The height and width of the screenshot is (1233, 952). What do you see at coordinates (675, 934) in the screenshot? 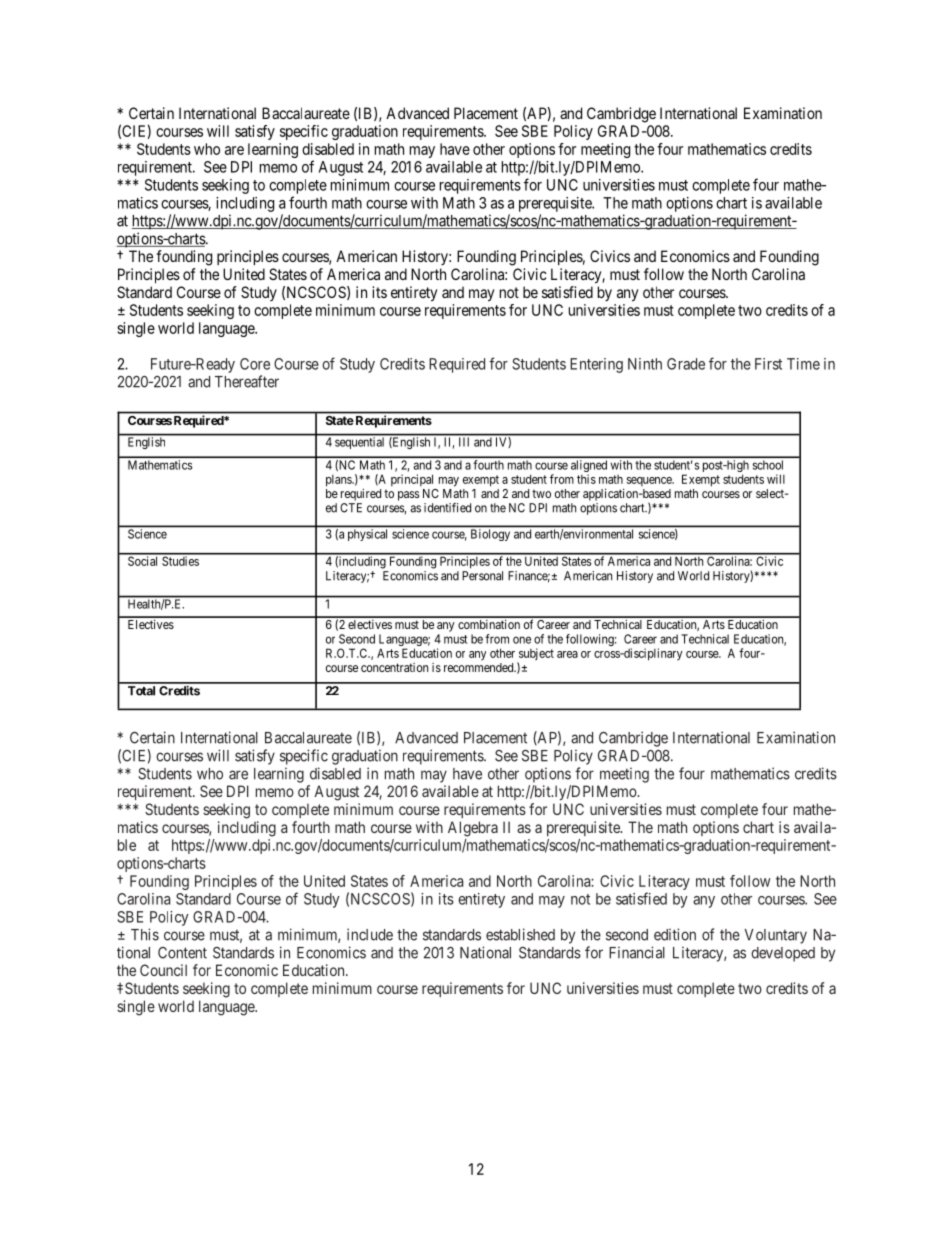
I see `edition` at bounding box center [675, 934].
